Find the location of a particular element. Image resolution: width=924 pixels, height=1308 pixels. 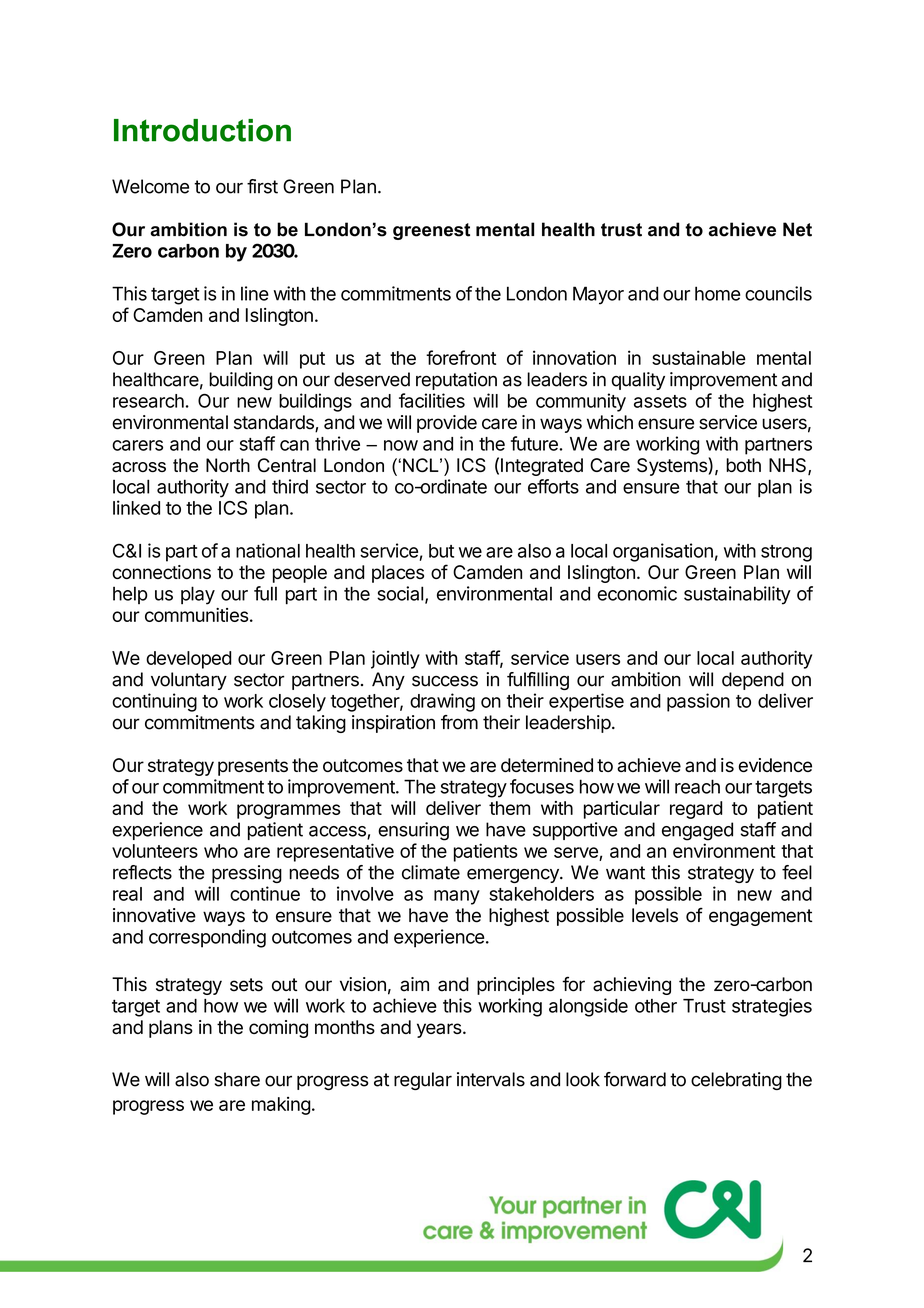

Introduction is located at coordinates (202, 130).
